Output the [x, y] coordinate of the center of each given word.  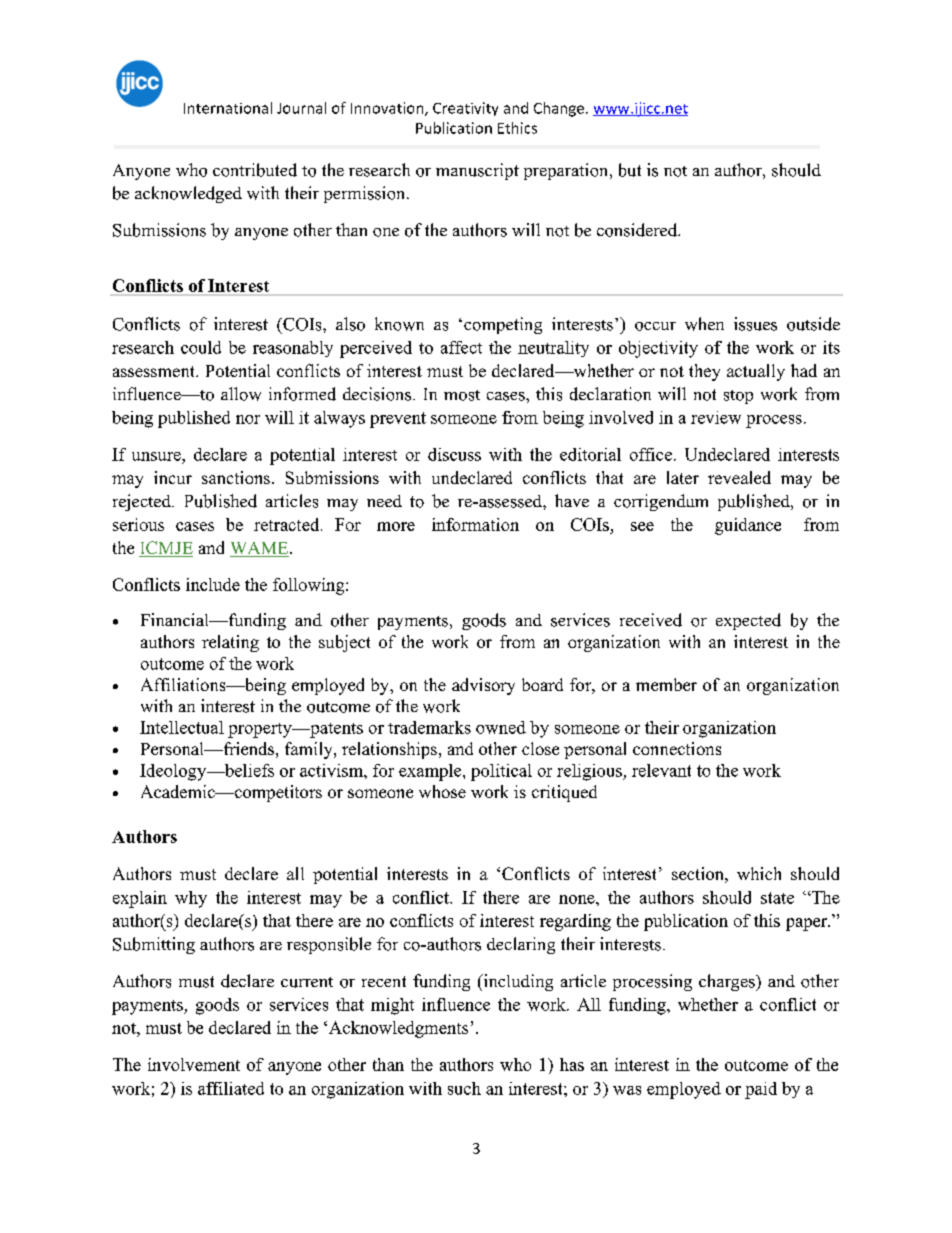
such [464, 1088]
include [213, 584]
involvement [194, 1064]
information [475, 524]
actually [756, 372]
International [228, 108]
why [191, 899]
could [201, 347]
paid [761, 1090]
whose [442, 791]
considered [638, 230]
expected [748, 621]
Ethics [517, 128]
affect [461, 347]
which [759, 873]
